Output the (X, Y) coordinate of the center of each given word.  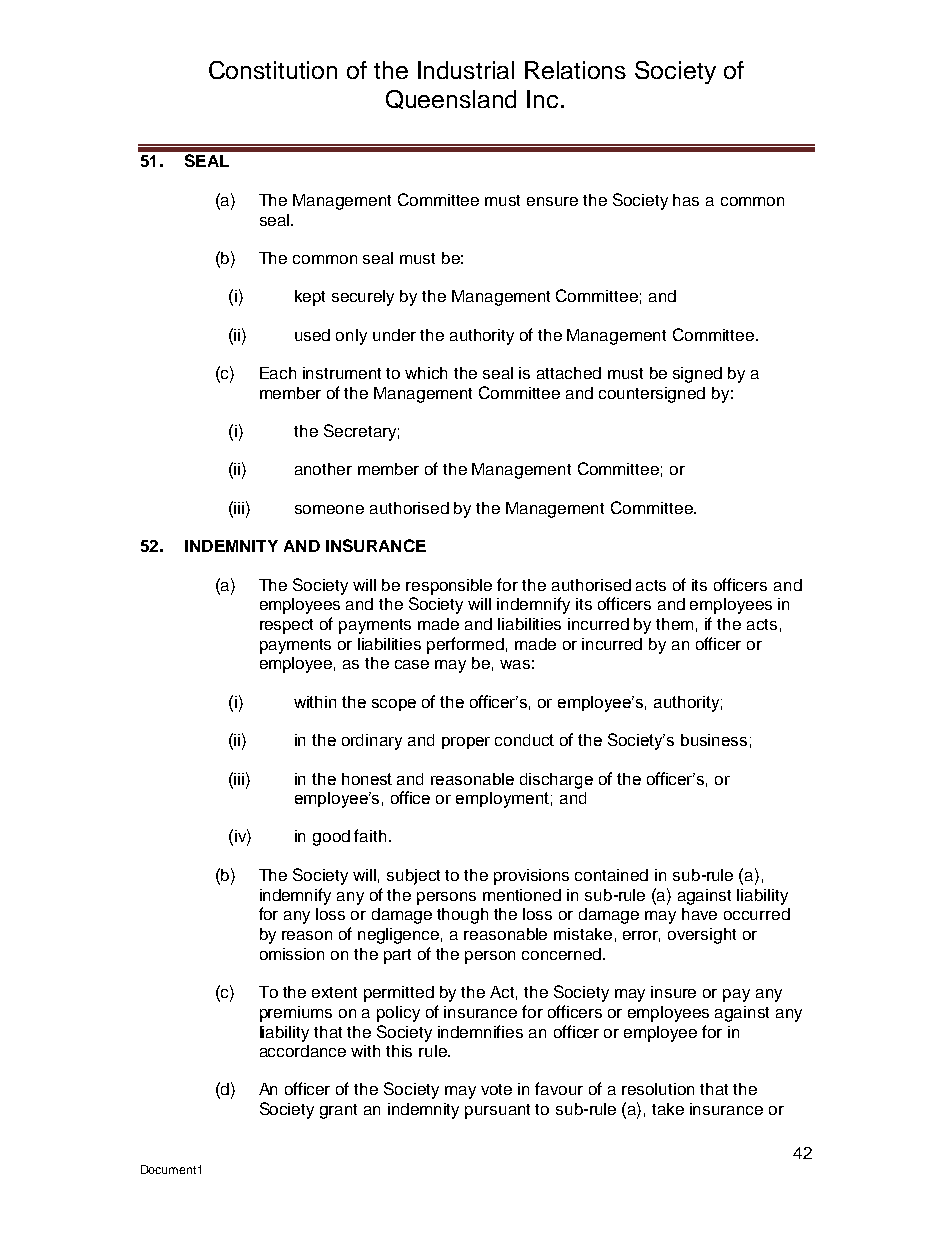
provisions (531, 877)
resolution (658, 1089)
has (686, 200)
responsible (449, 587)
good (331, 838)
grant (338, 1111)
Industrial (466, 70)
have (699, 914)
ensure (552, 201)
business (714, 740)
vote (496, 1089)
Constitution (273, 70)
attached (569, 373)
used (312, 335)
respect (286, 626)
